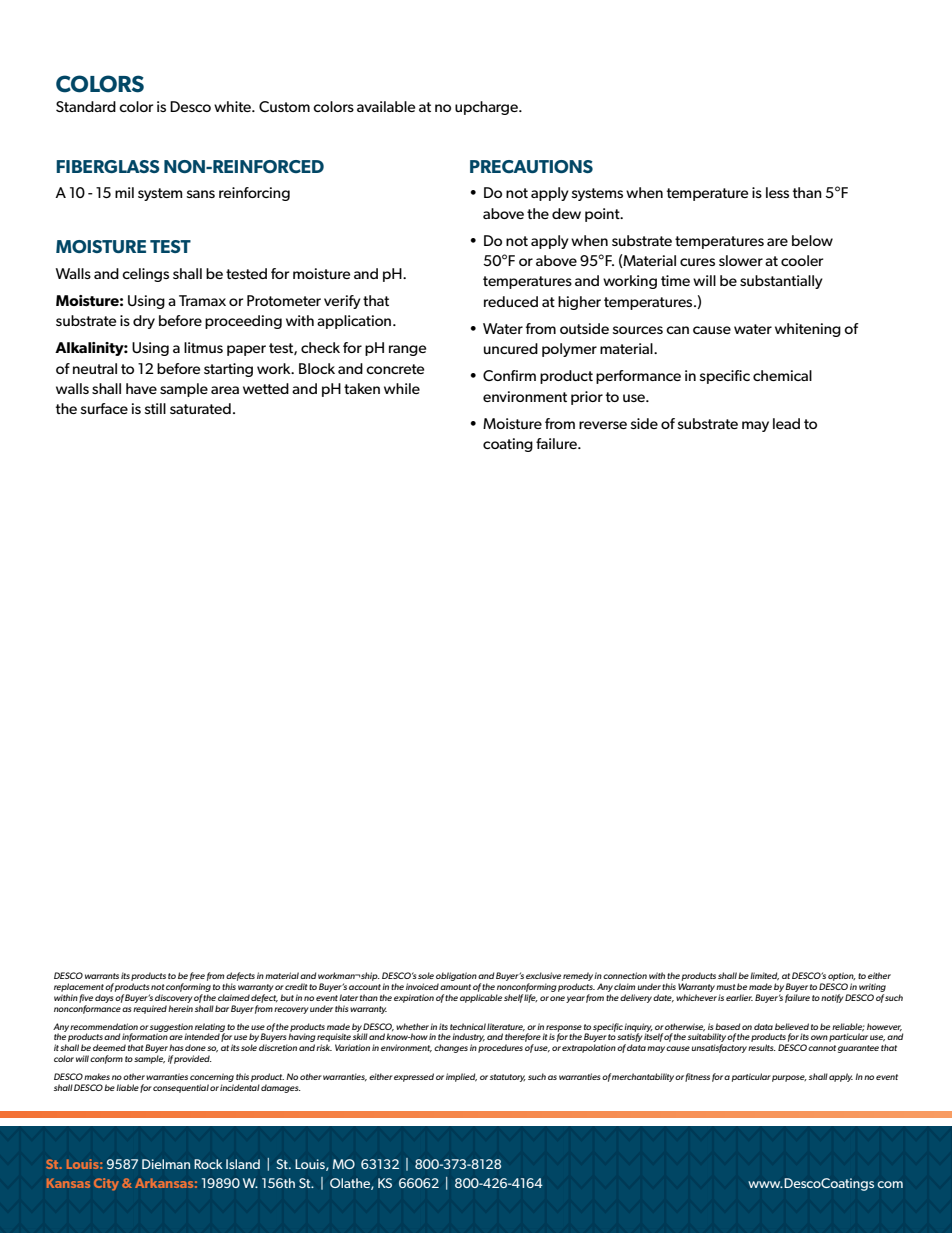 The image size is (952, 1233). What do you see at coordinates (108, 166) in the screenshot?
I see `FIBERGLASS` at bounding box center [108, 166].
